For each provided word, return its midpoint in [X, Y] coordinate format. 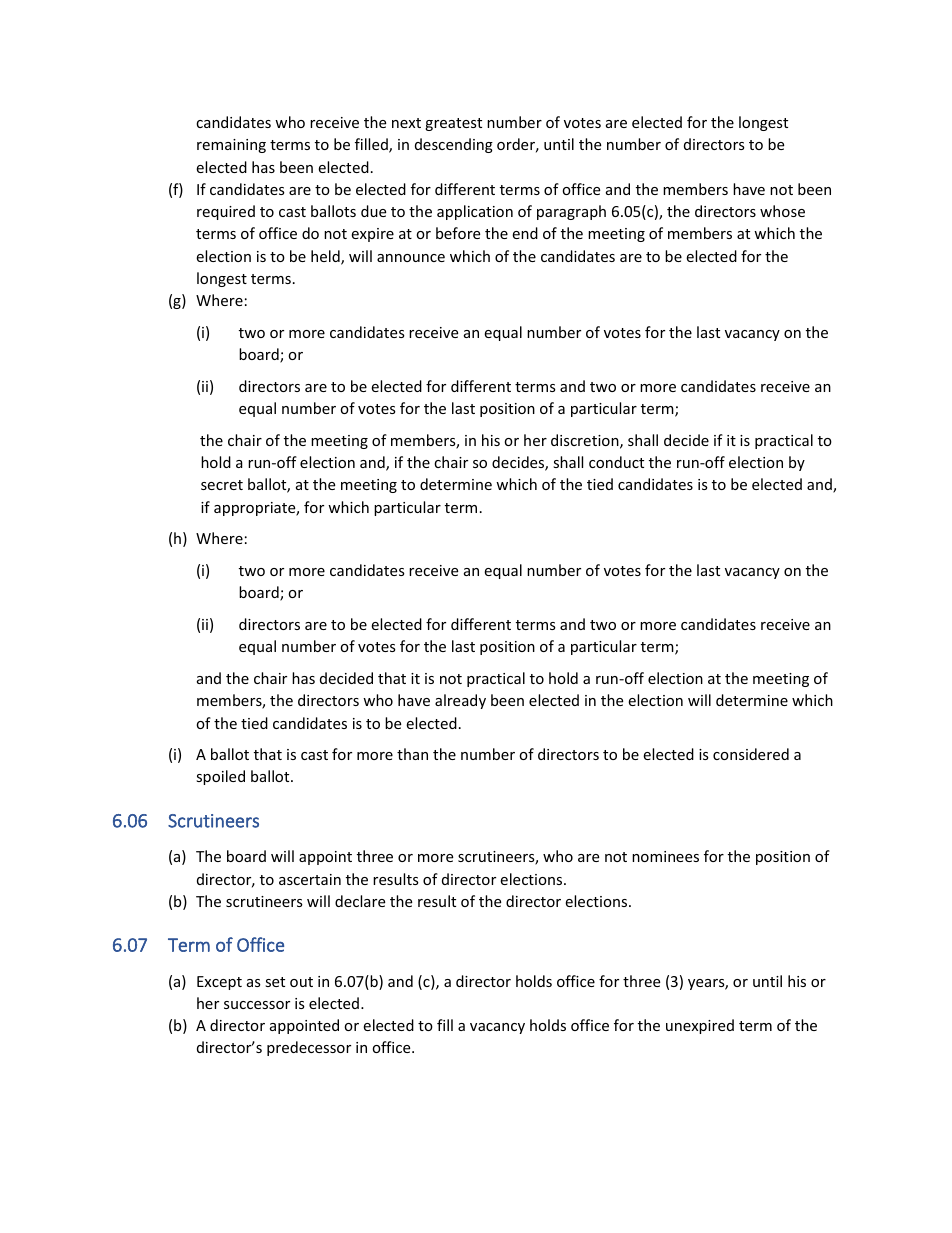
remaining [231, 146]
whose [782, 211]
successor [257, 1005]
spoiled [220, 777]
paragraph [571, 212]
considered [751, 754]
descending [454, 145]
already [460, 701]
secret [222, 485]
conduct [616, 462]
